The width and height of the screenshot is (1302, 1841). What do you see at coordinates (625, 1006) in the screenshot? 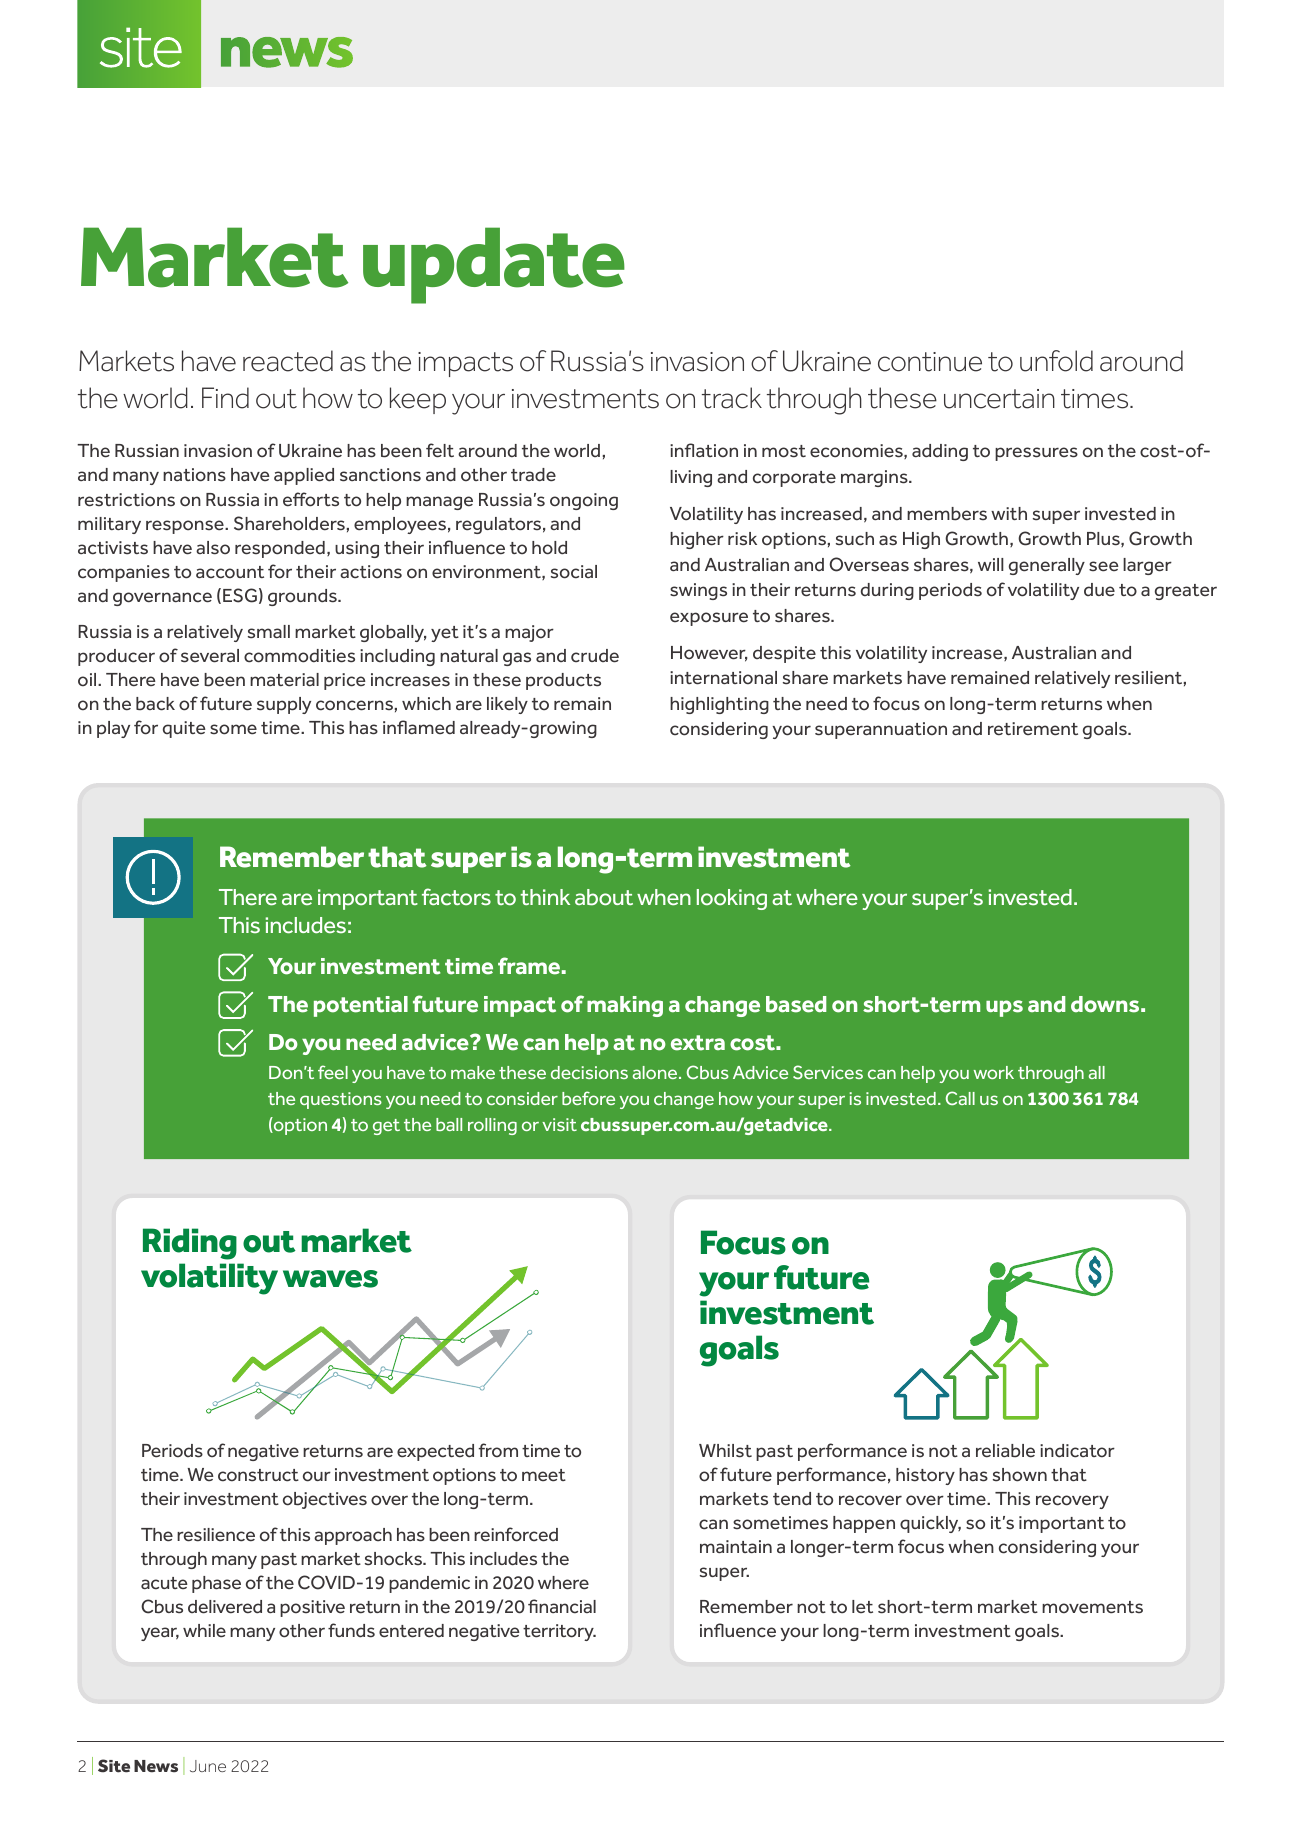
I see `making` at bounding box center [625, 1006].
